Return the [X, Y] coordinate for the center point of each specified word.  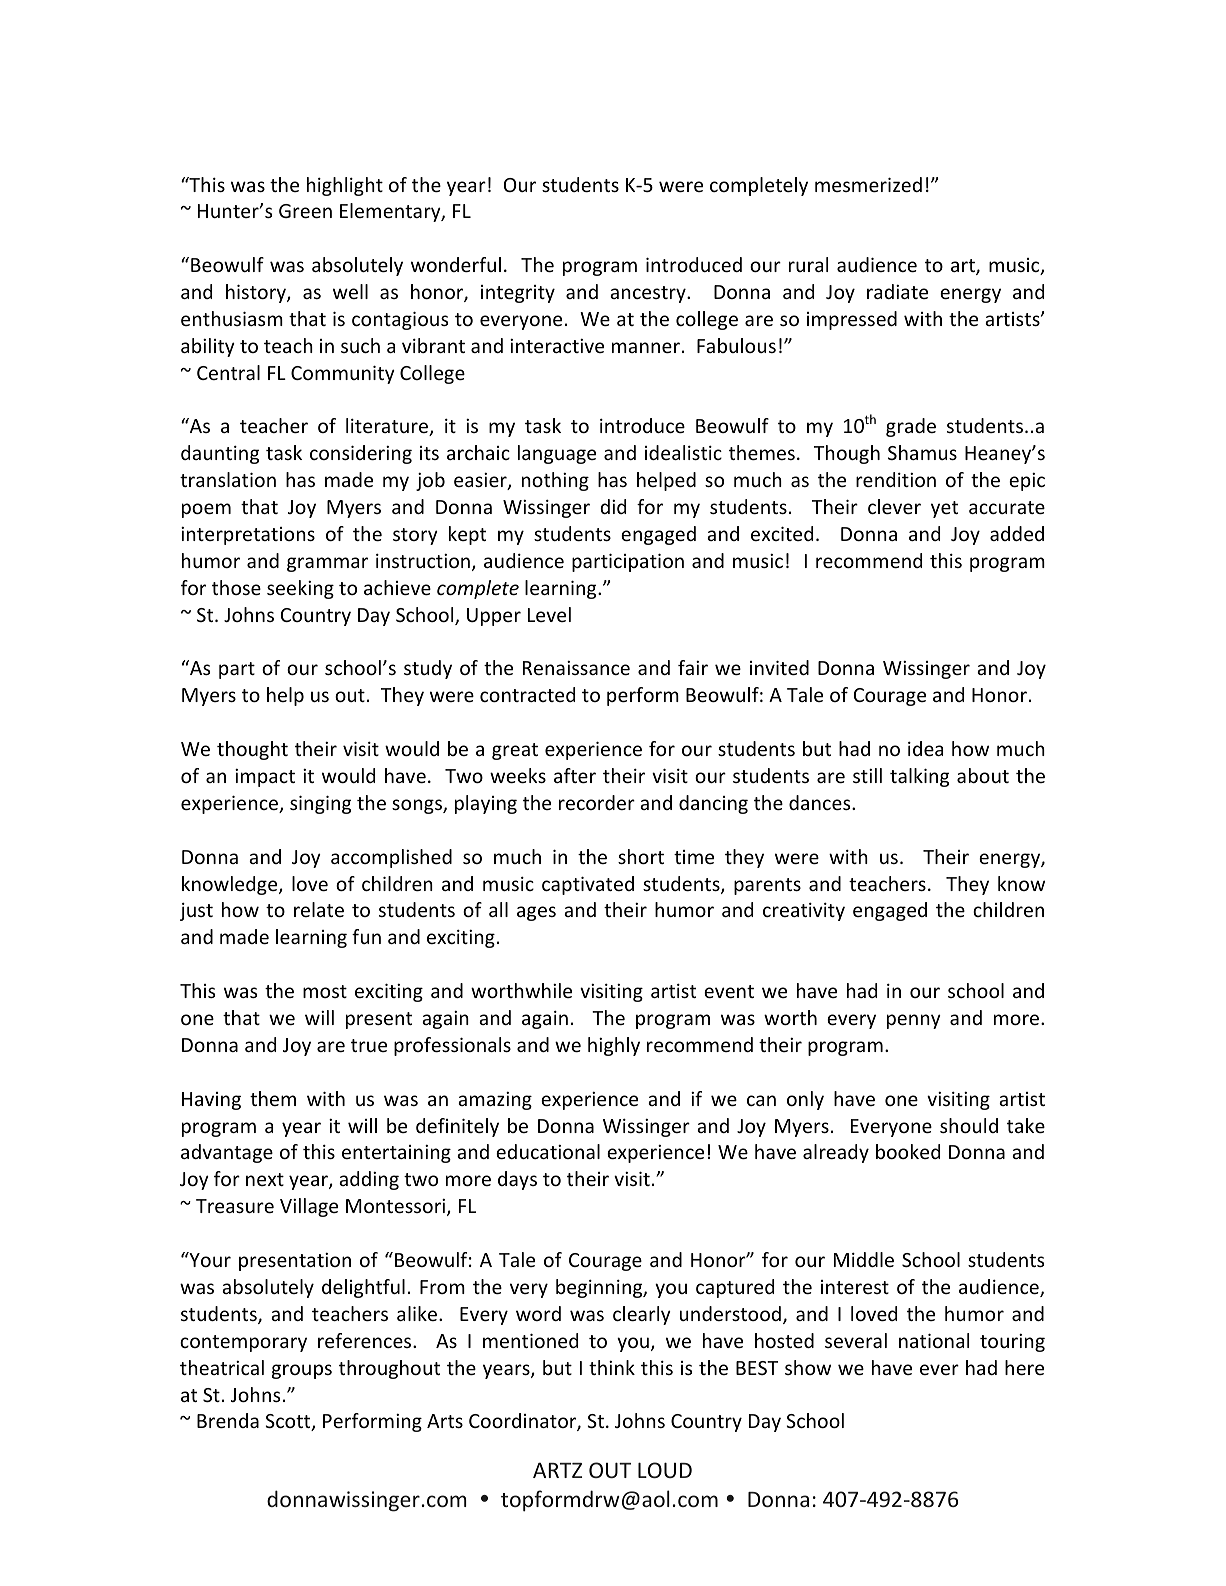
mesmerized [868, 184]
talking [919, 777]
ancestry [649, 294]
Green [305, 211]
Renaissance [576, 668]
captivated [588, 885]
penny [914, 1021]
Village [309, 1207]
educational [548, 1151]
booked [908, 1151]
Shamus [922, 452]
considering [361, 454]
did [613, 506]
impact [265, 778]
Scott [289, 1422]
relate [319, 909]
